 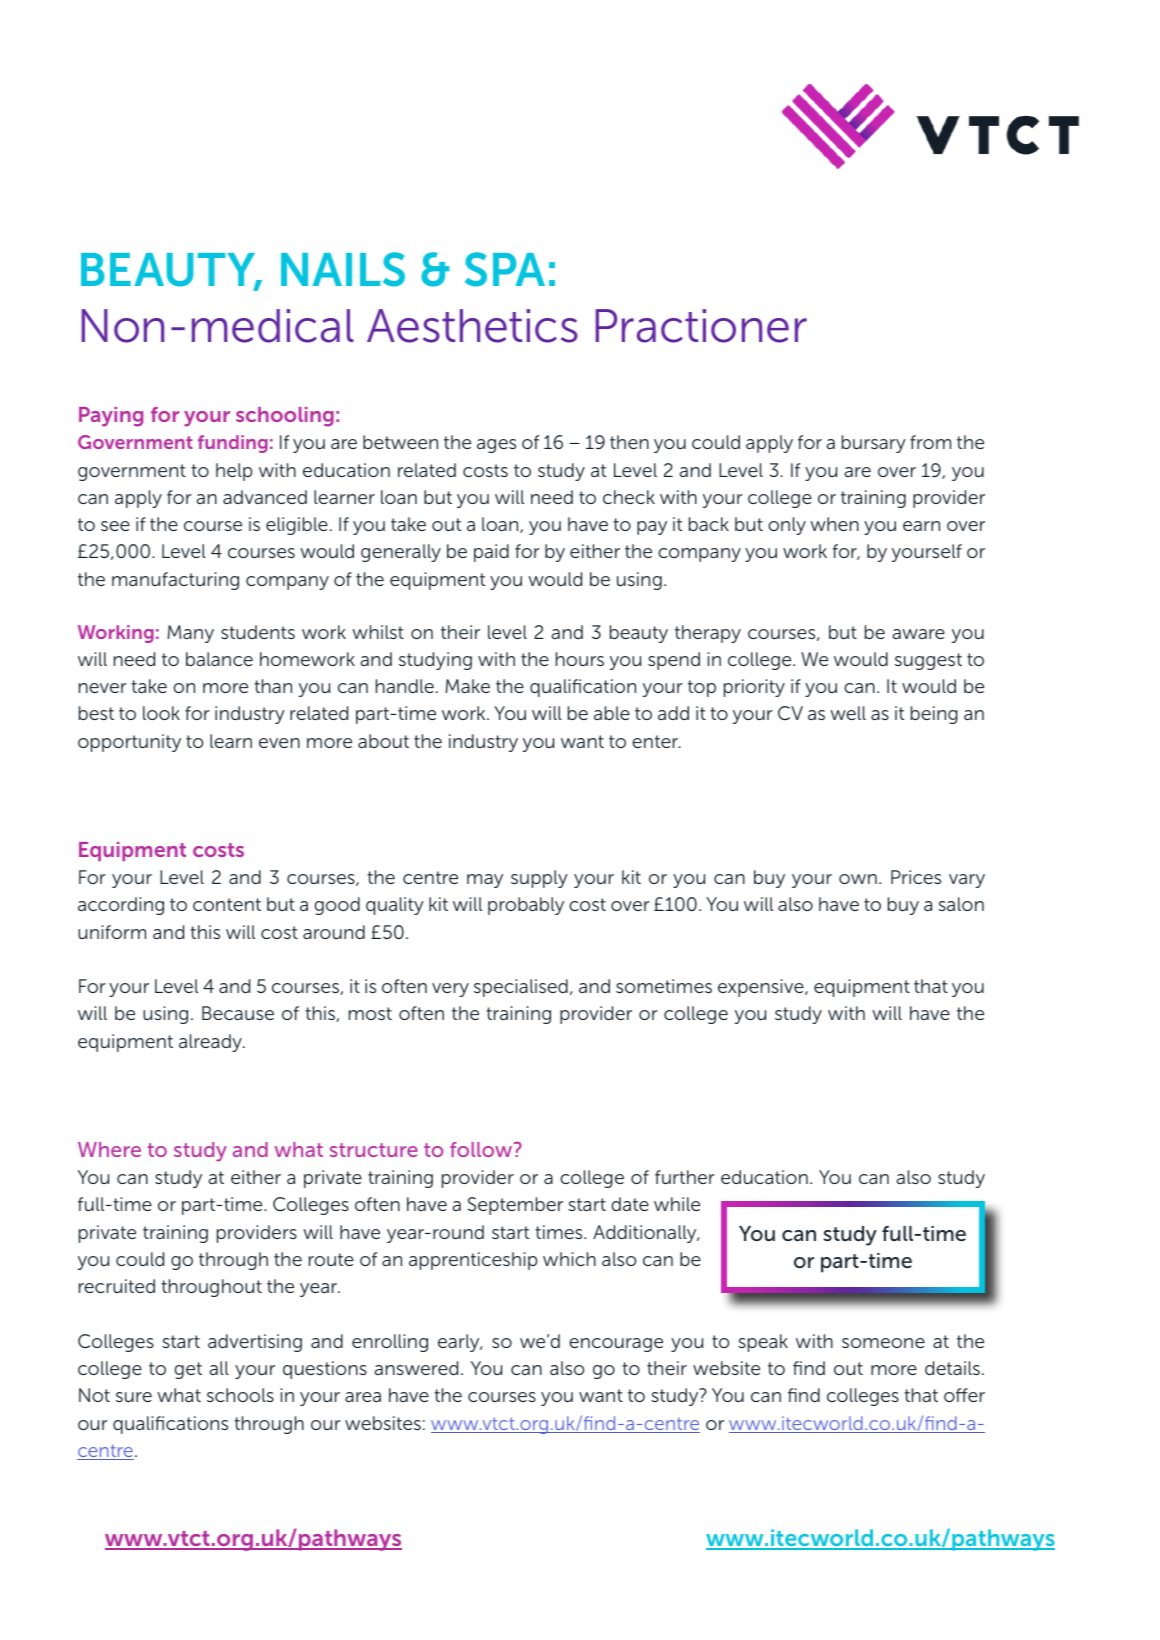 What do you see at coordinates (227, 904) in the screenshot?
I see `content` at bounding box center [227, 904].
